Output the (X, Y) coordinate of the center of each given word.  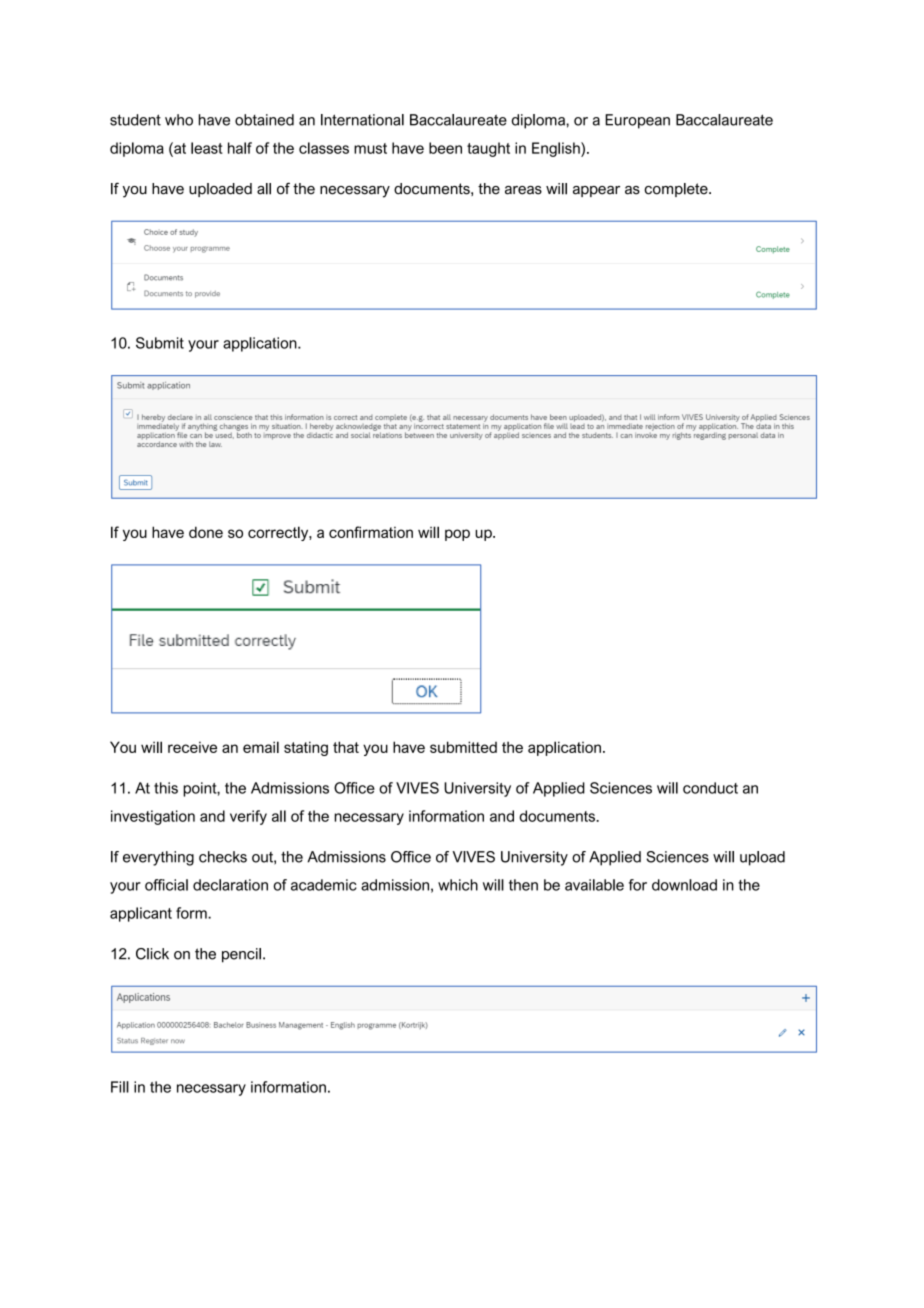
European (637, 121)
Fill (120, 1087)
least (207, 148)
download (684, 885)
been (445, 148)
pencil (241, 955)
